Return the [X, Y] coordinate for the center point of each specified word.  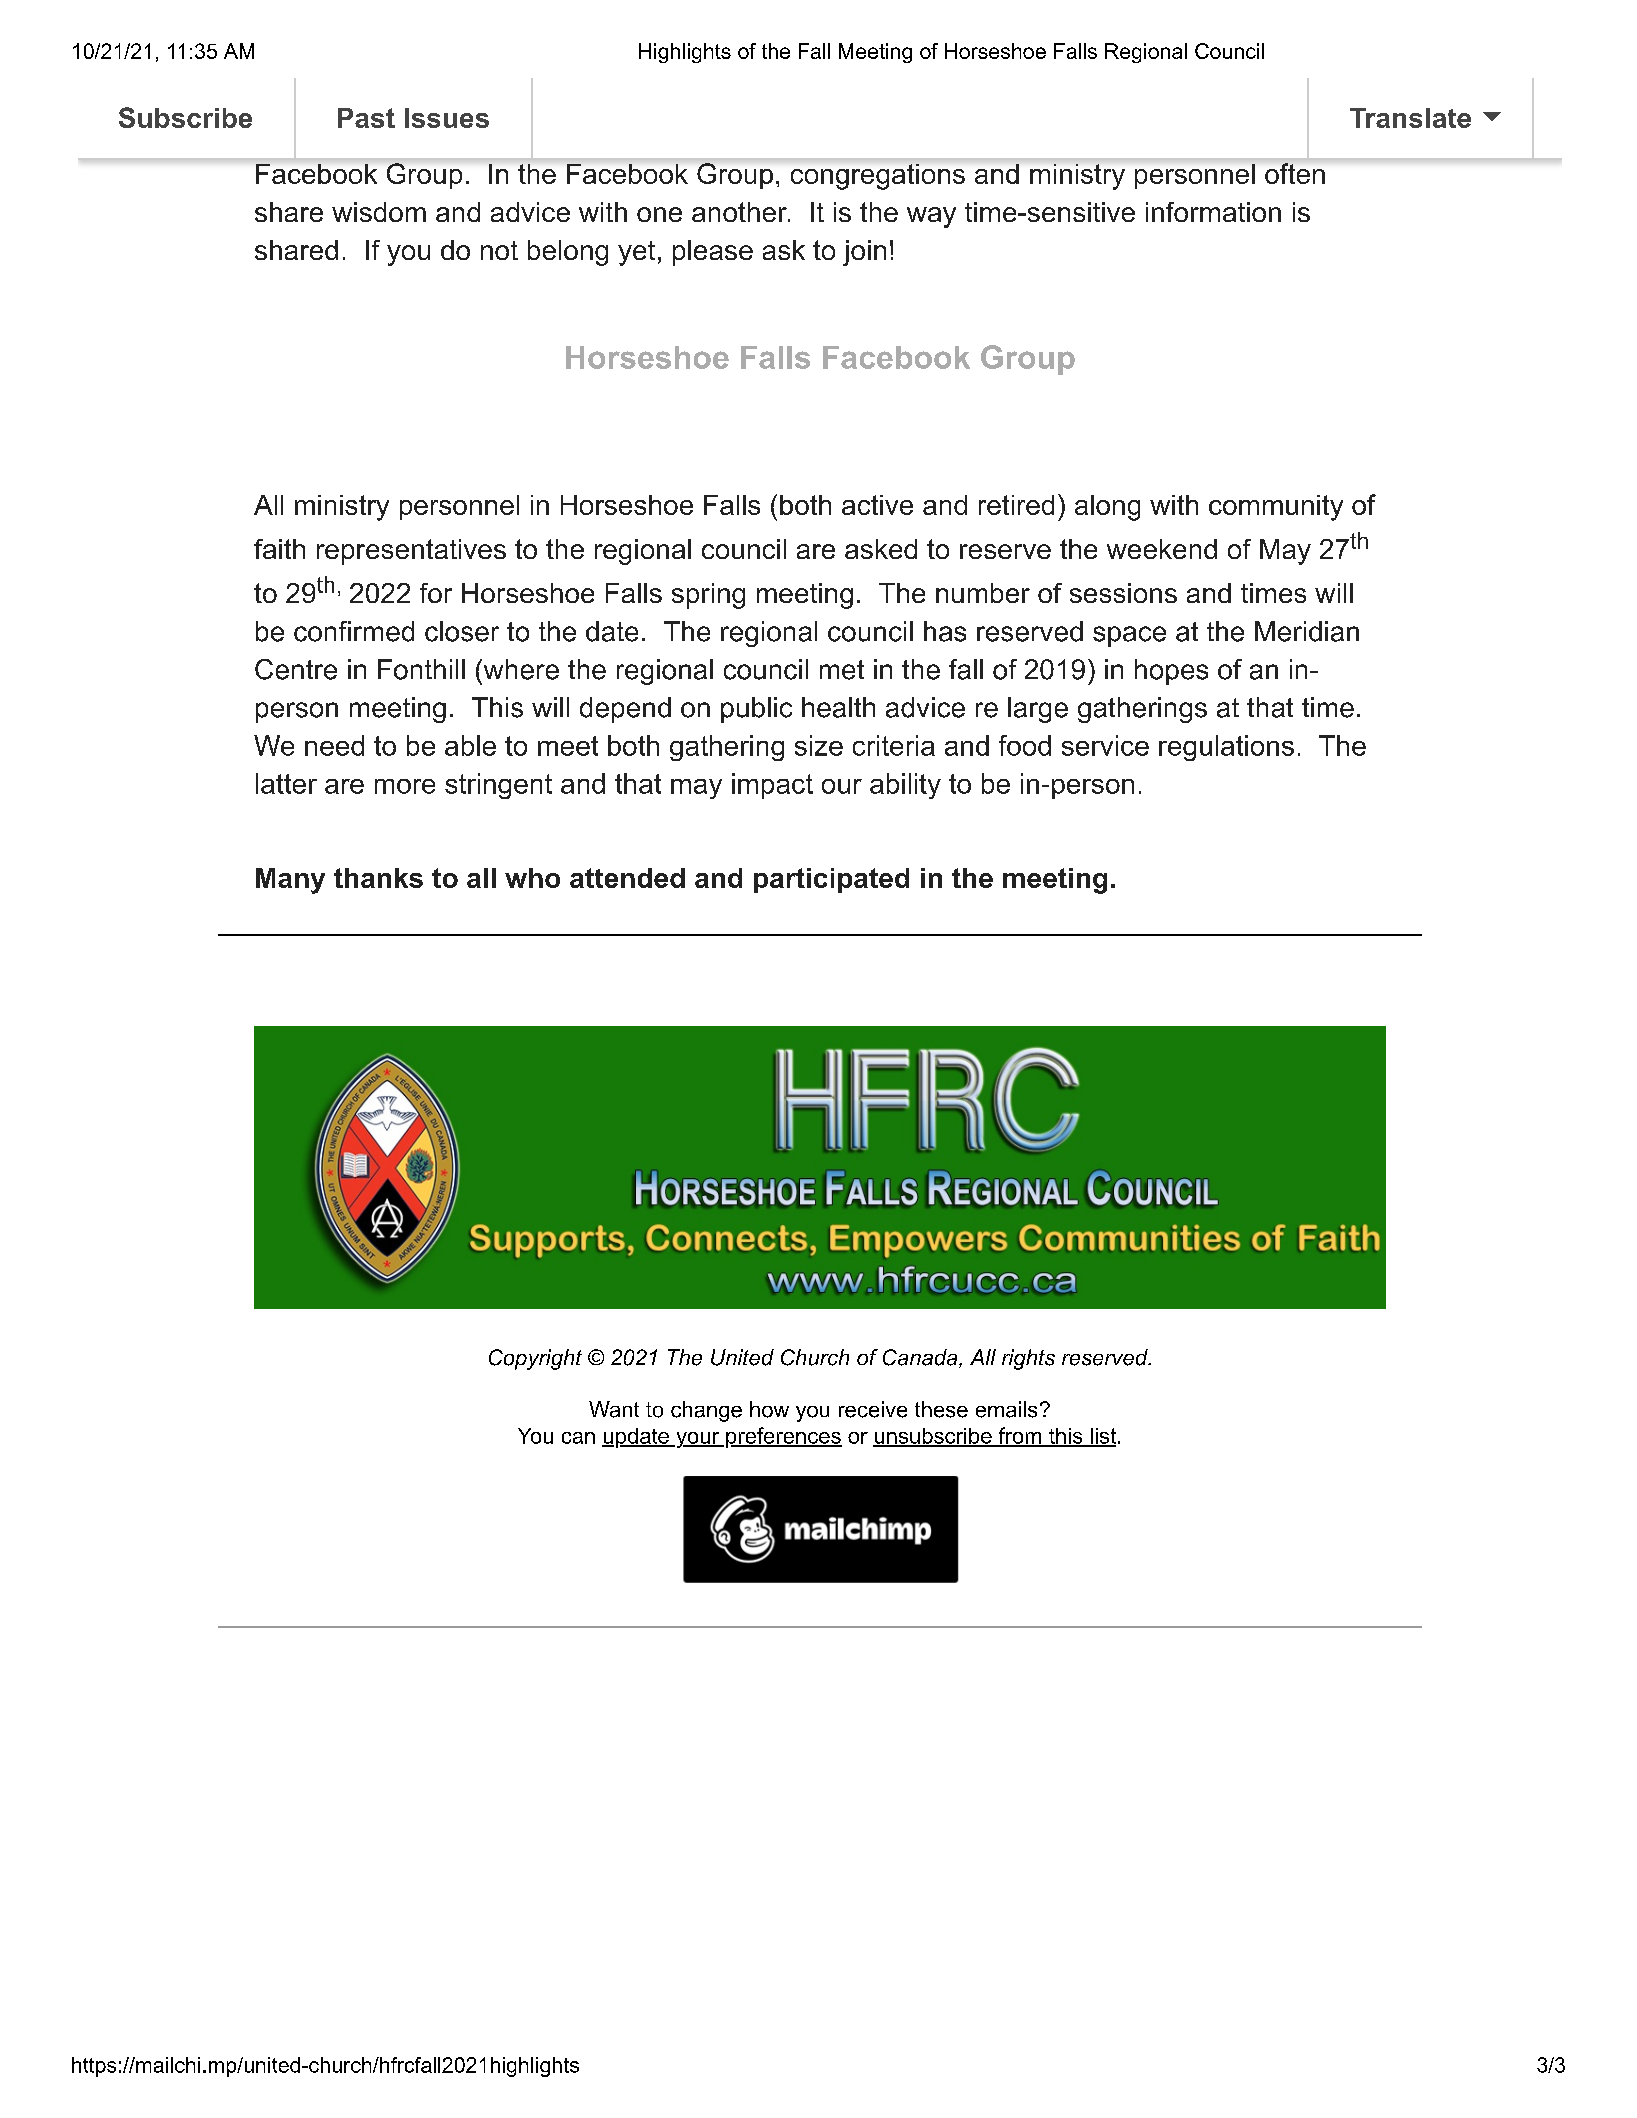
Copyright [535, 1359]
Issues [447, 118]
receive [873, 1409]
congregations [878, 177]
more [405, 786]
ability [905, 786]
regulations [1226, 748]
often [1295, 173]
